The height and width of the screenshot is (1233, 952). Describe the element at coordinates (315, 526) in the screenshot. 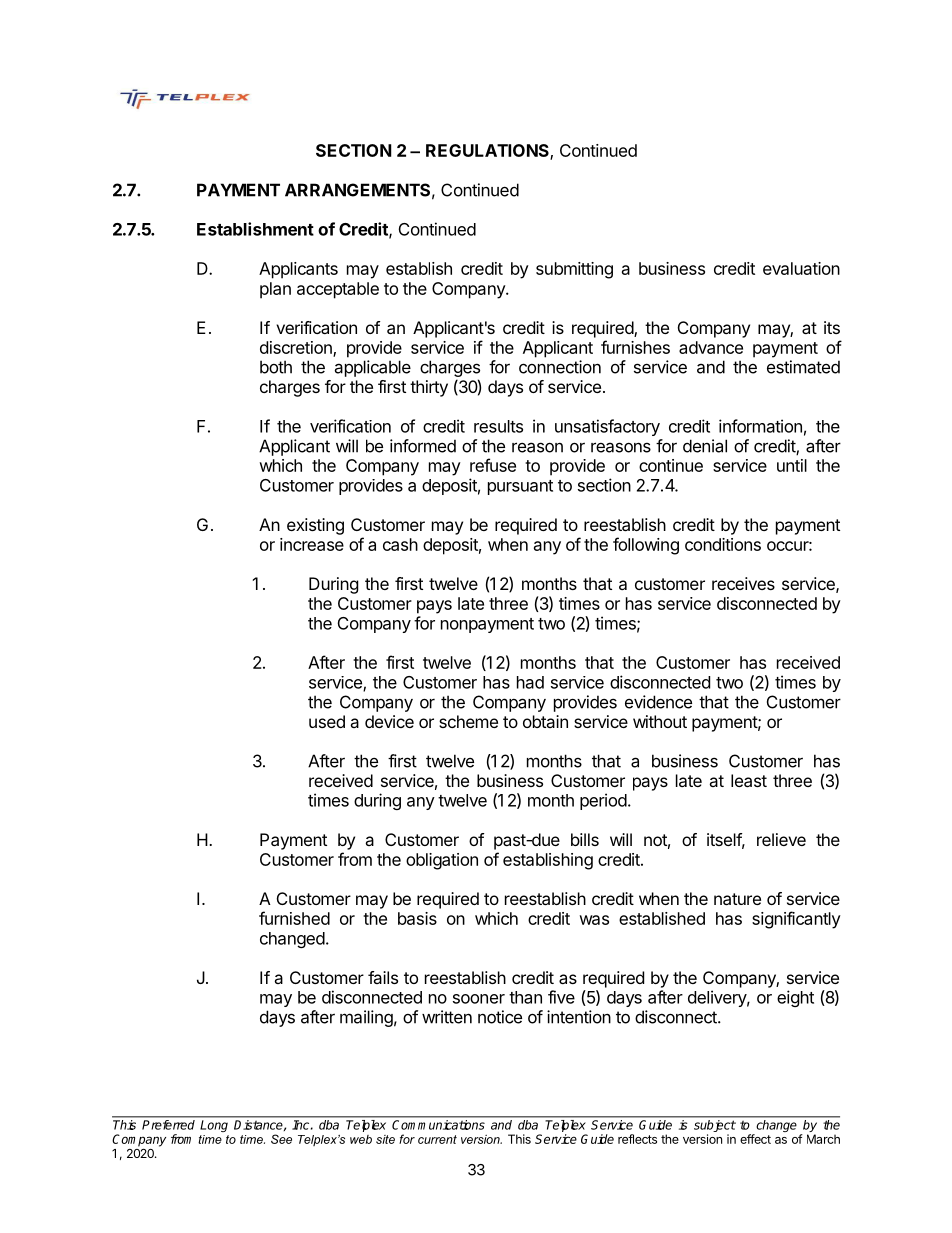

I see `existing` at that location.
